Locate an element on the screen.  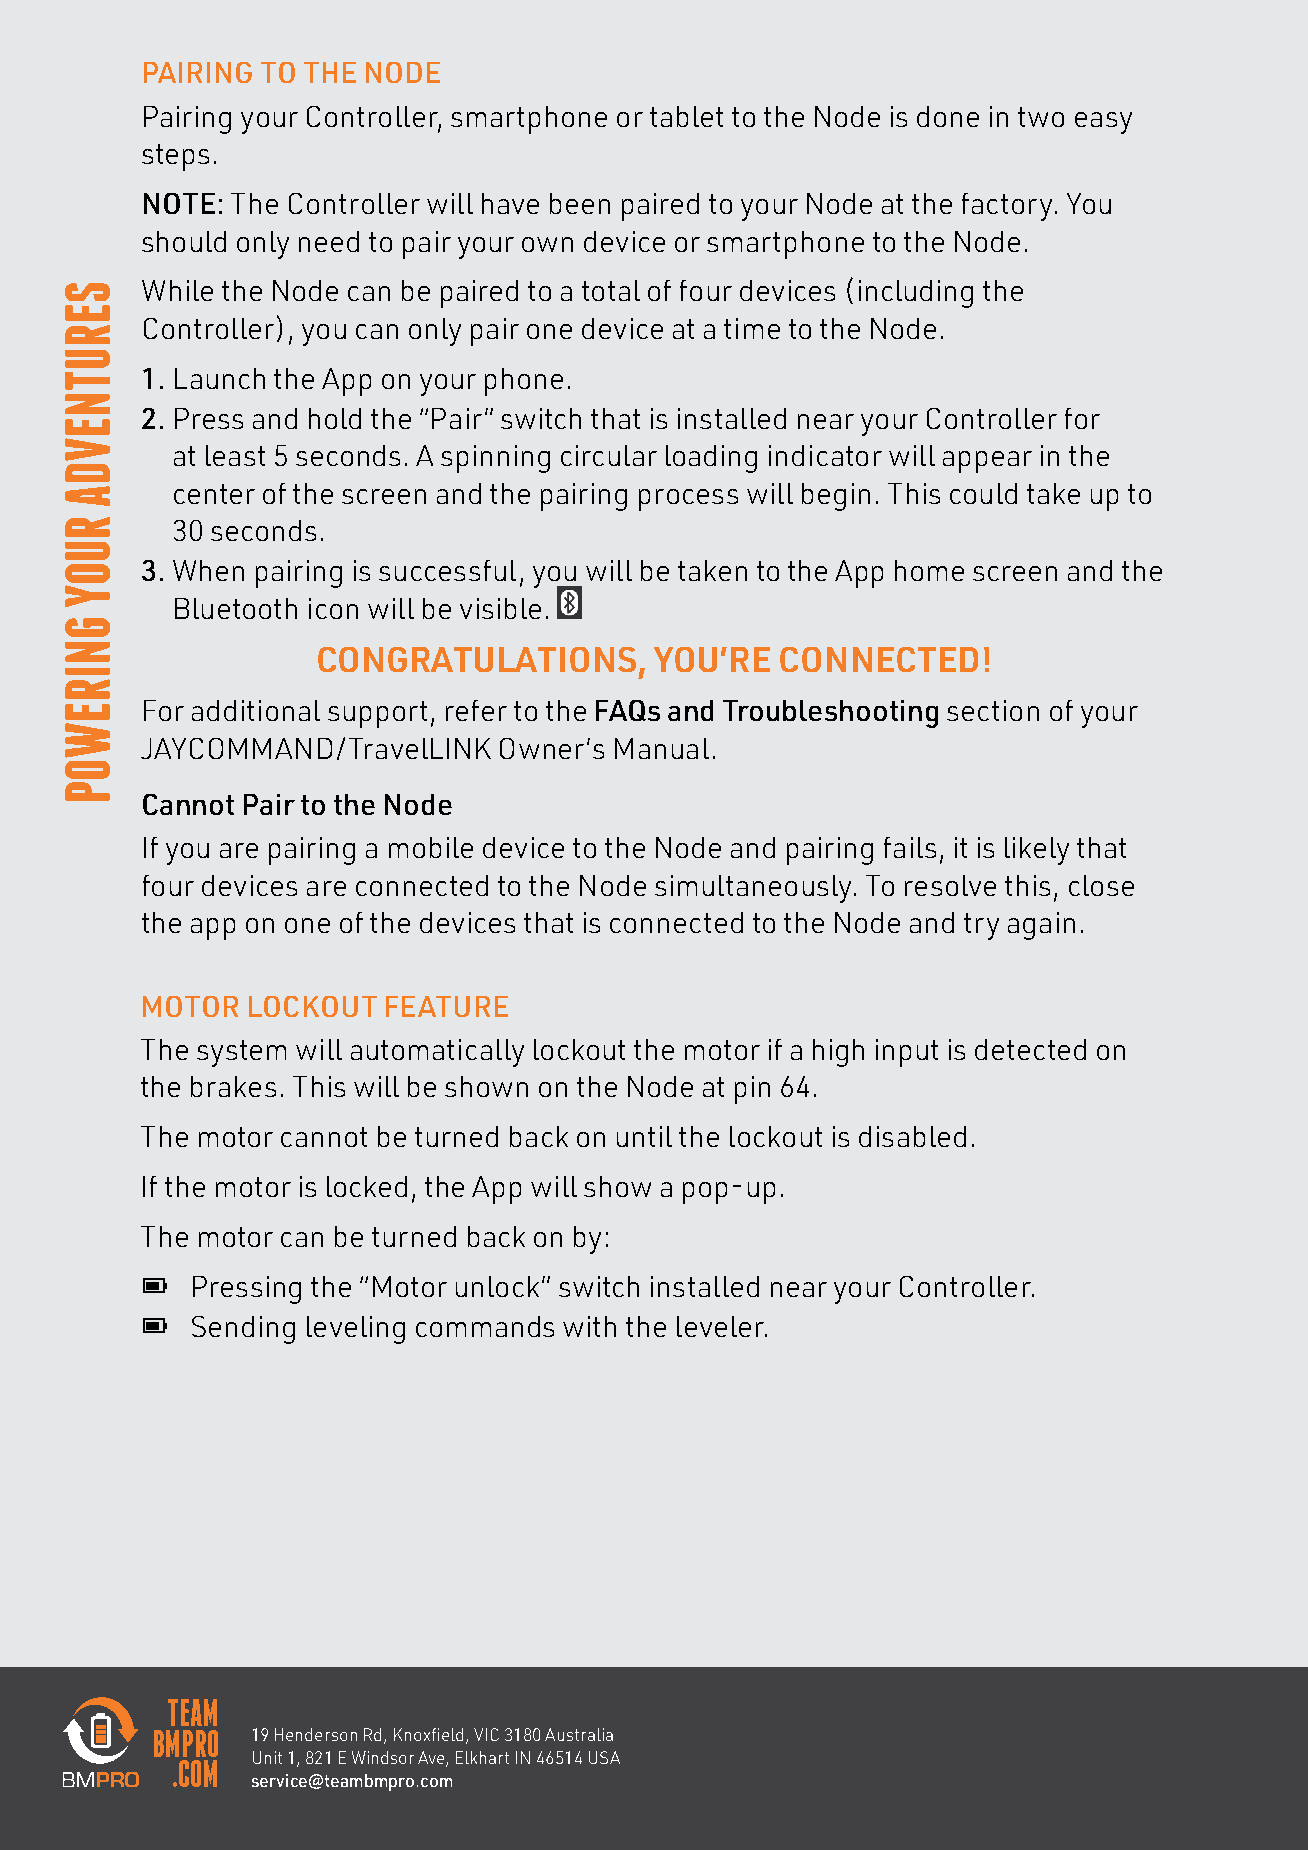
need is located at coordinates (329, 241).
